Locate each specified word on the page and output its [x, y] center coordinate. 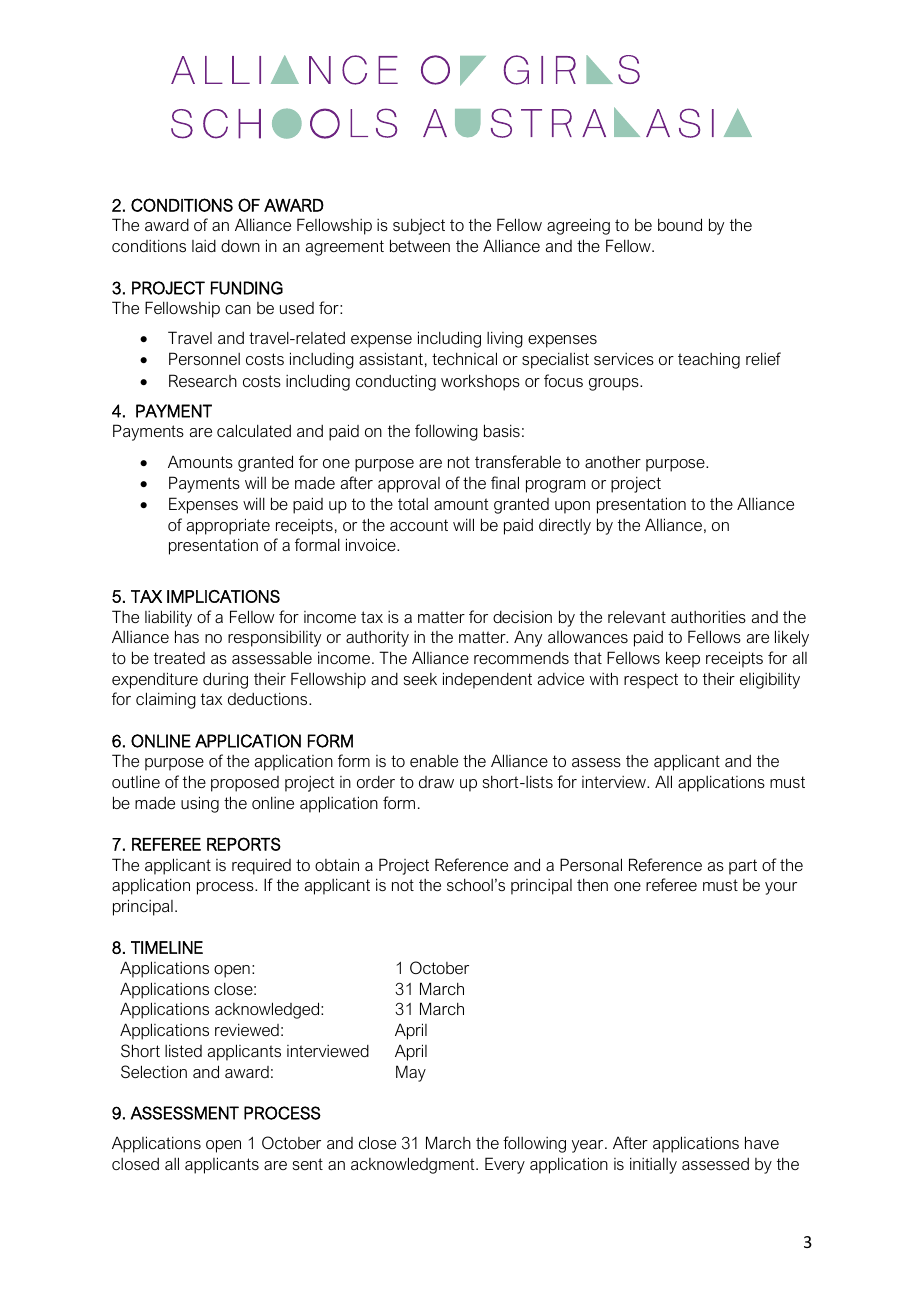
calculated [254, 430]
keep [683, 659]
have [762, 1142]
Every [505, 1165]
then [592, 884]
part [743, 867]
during [225, 680]
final [505, 482]
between [420, 245]
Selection [154, 1071]
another [613, 462]
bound [680, 224]
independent [487, 680]
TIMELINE [167, 947]
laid [204, 246]
